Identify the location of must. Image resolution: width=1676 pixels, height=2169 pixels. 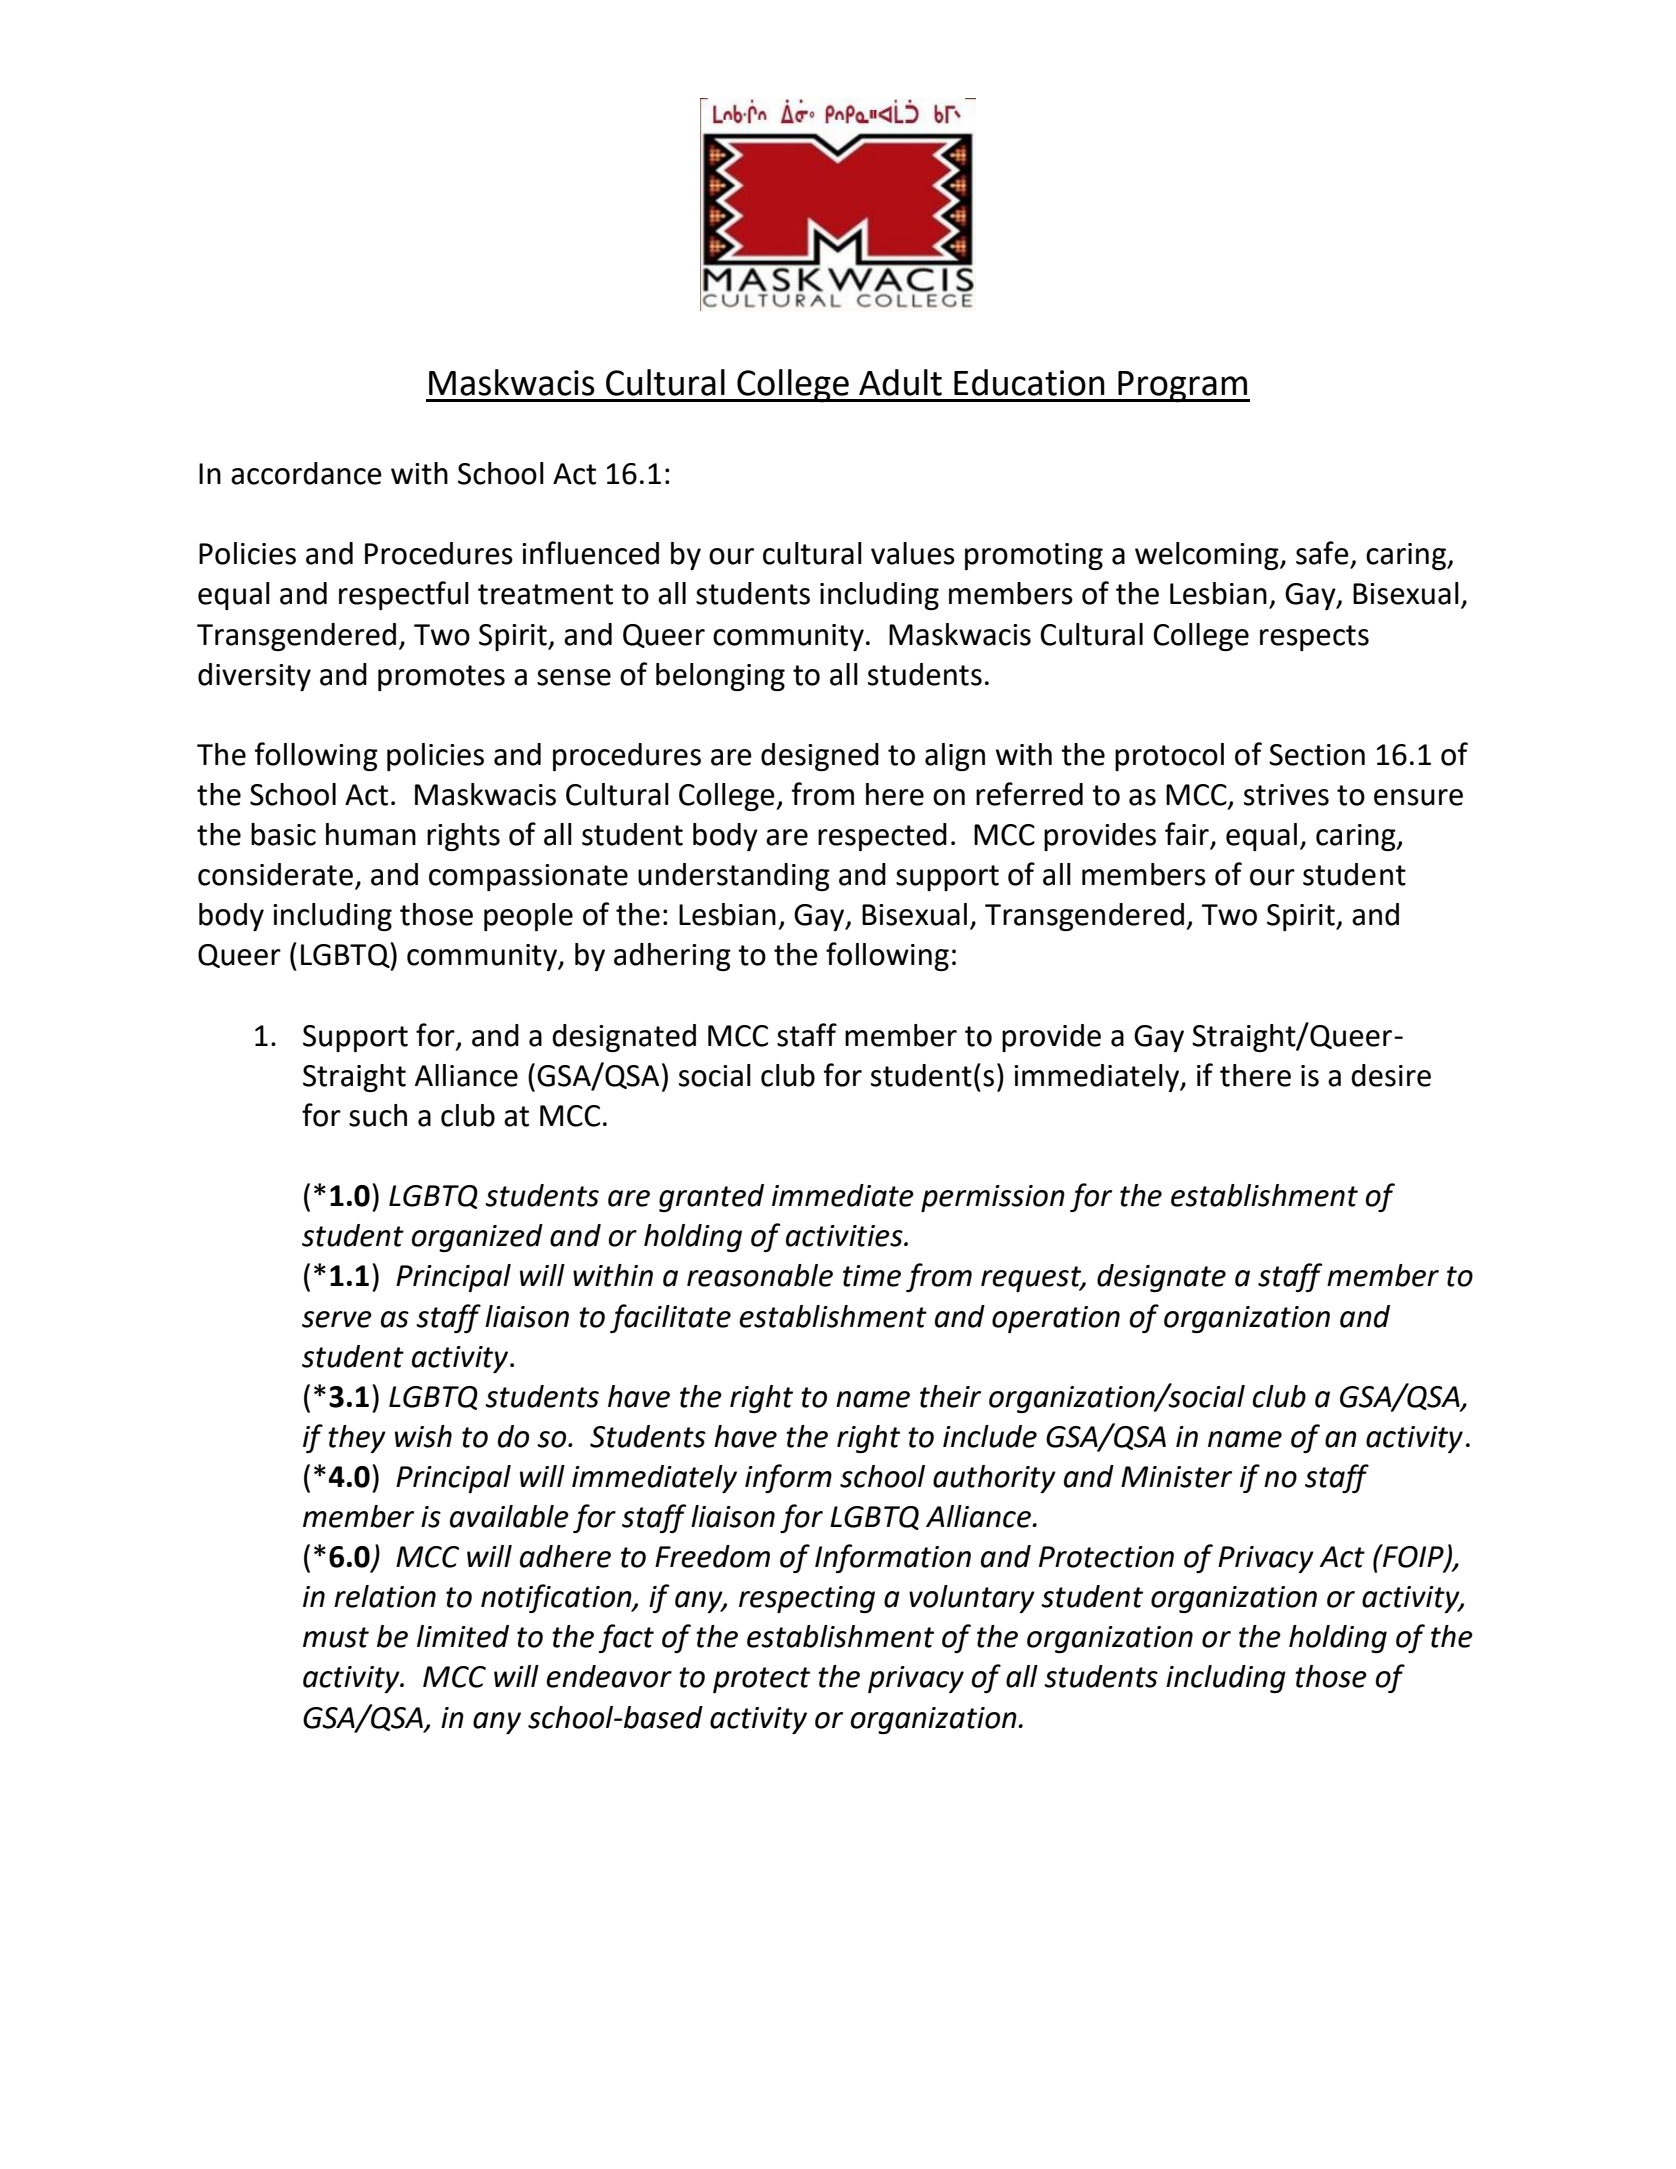
(336, 1637).
